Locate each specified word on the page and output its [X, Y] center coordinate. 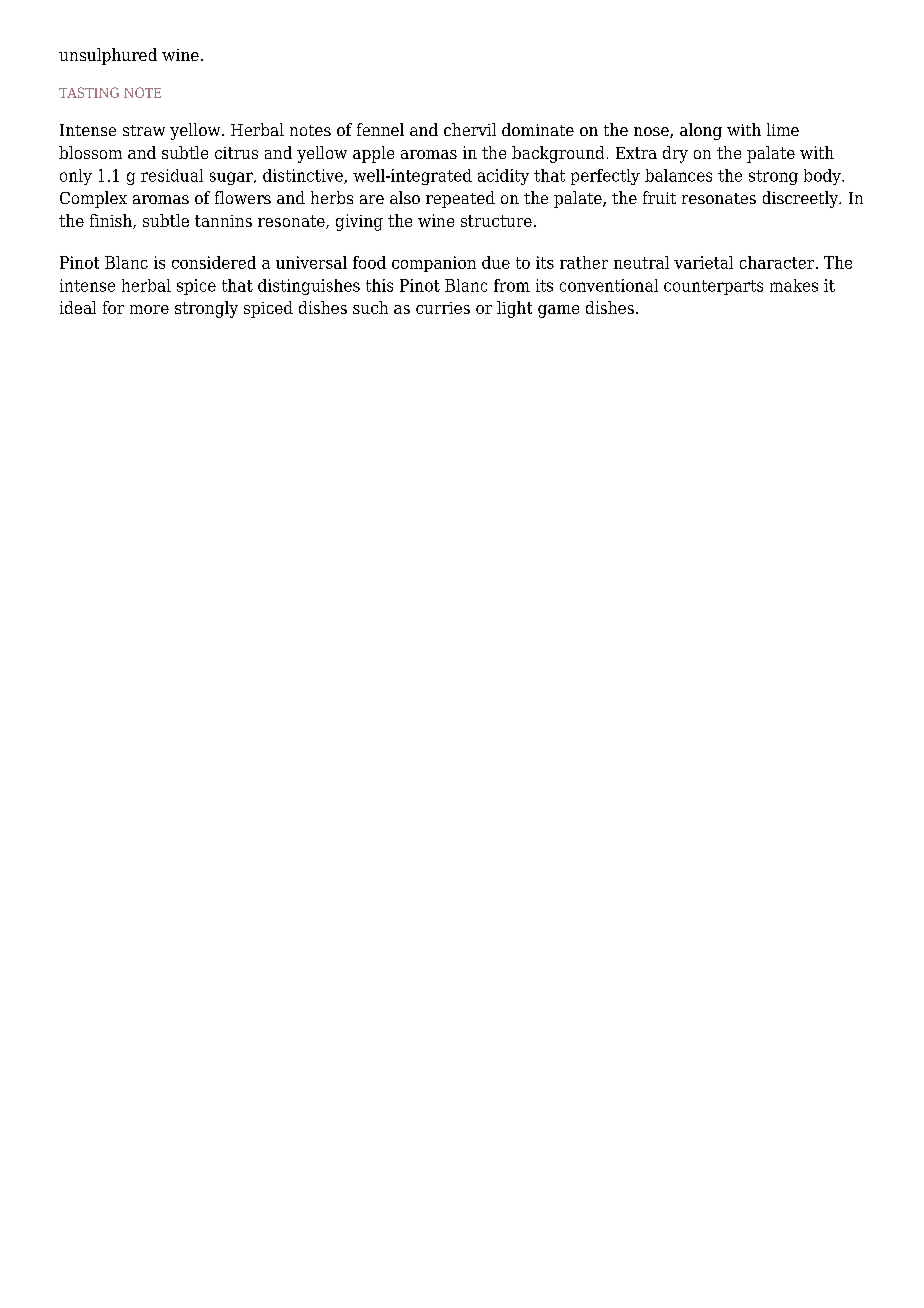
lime [783, 129]
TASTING [89, 92]
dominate [538, 129]
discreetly [802, 199]
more [149, 309]
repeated [460, 199]
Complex [93, 199]
